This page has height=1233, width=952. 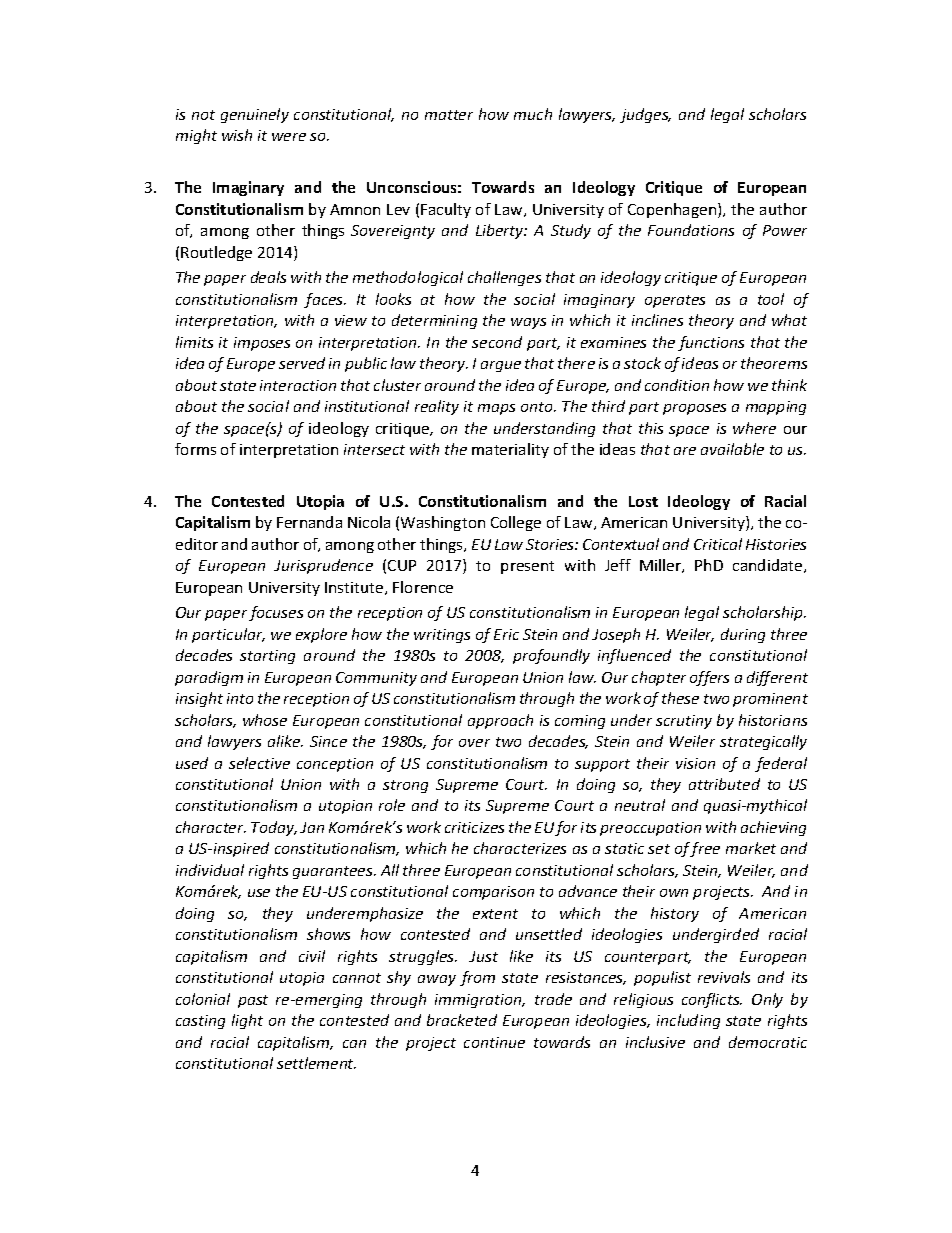 What do you see at coordinates (645, 115) in the page?
I see `judges` at bounding box center [645, 115].
